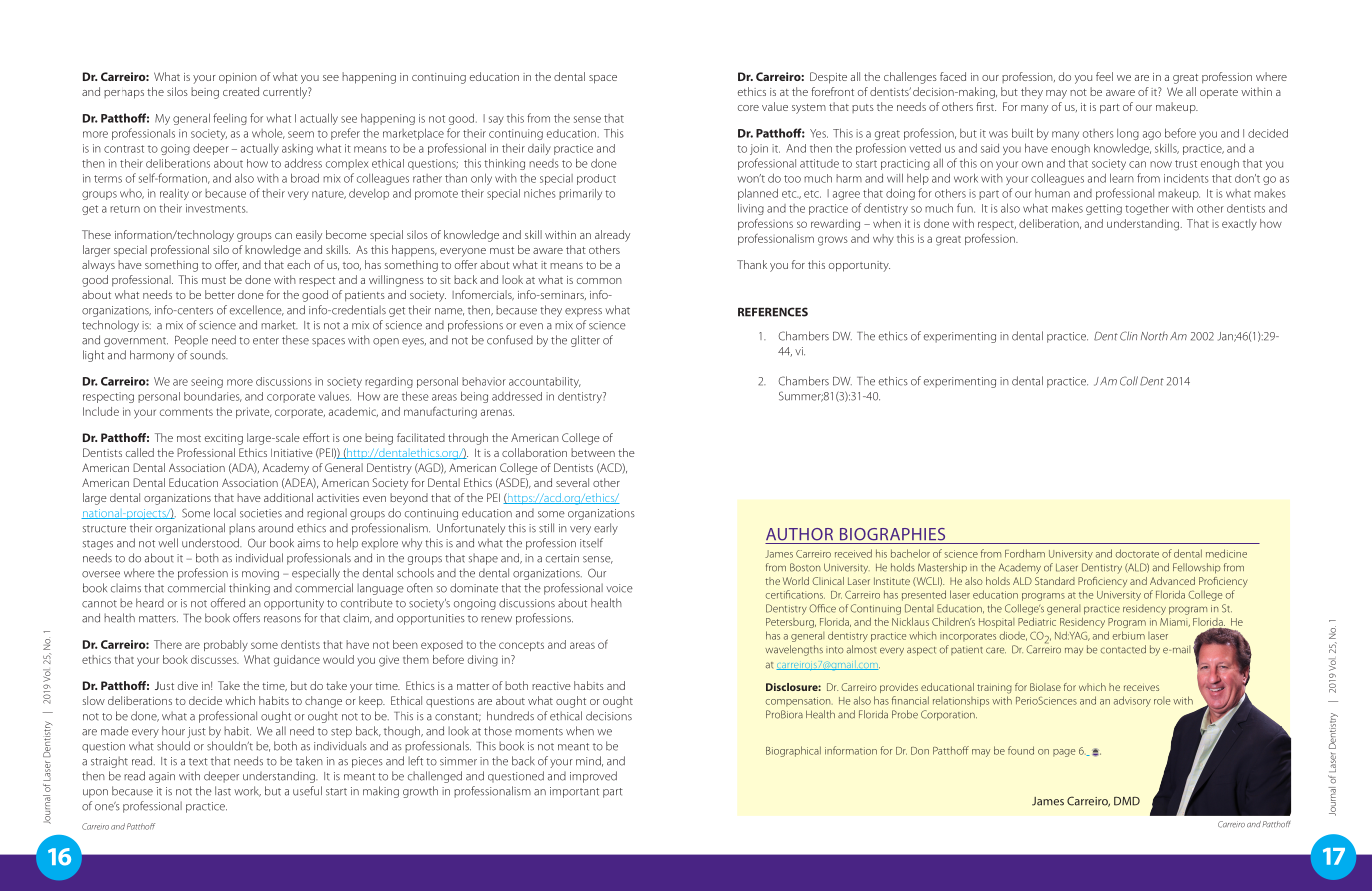  Describe the element at coordinates (583, 312) in the image. I see `express` at that location.
